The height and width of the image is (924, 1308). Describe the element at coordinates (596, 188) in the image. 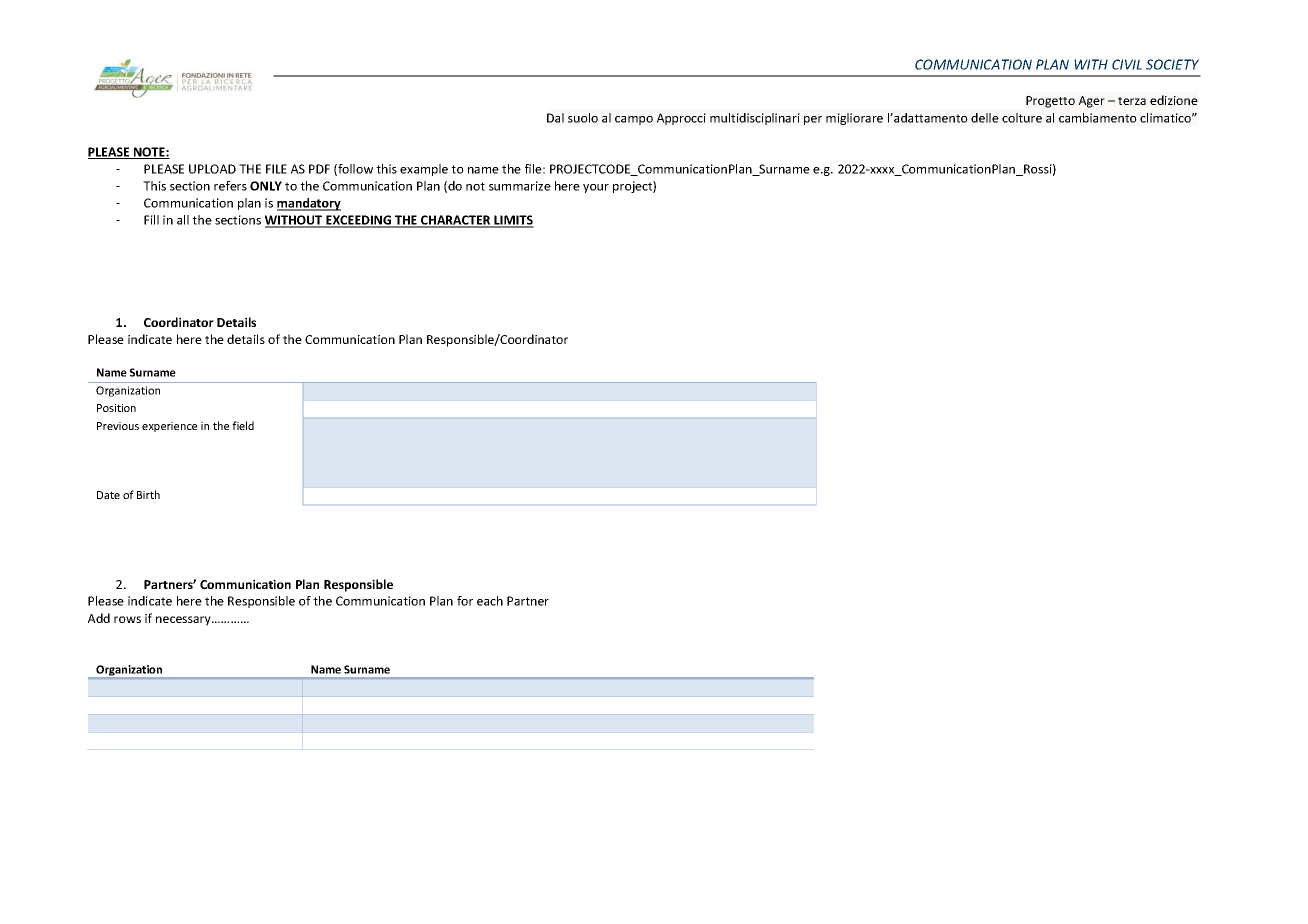

I see `your` at that location.
